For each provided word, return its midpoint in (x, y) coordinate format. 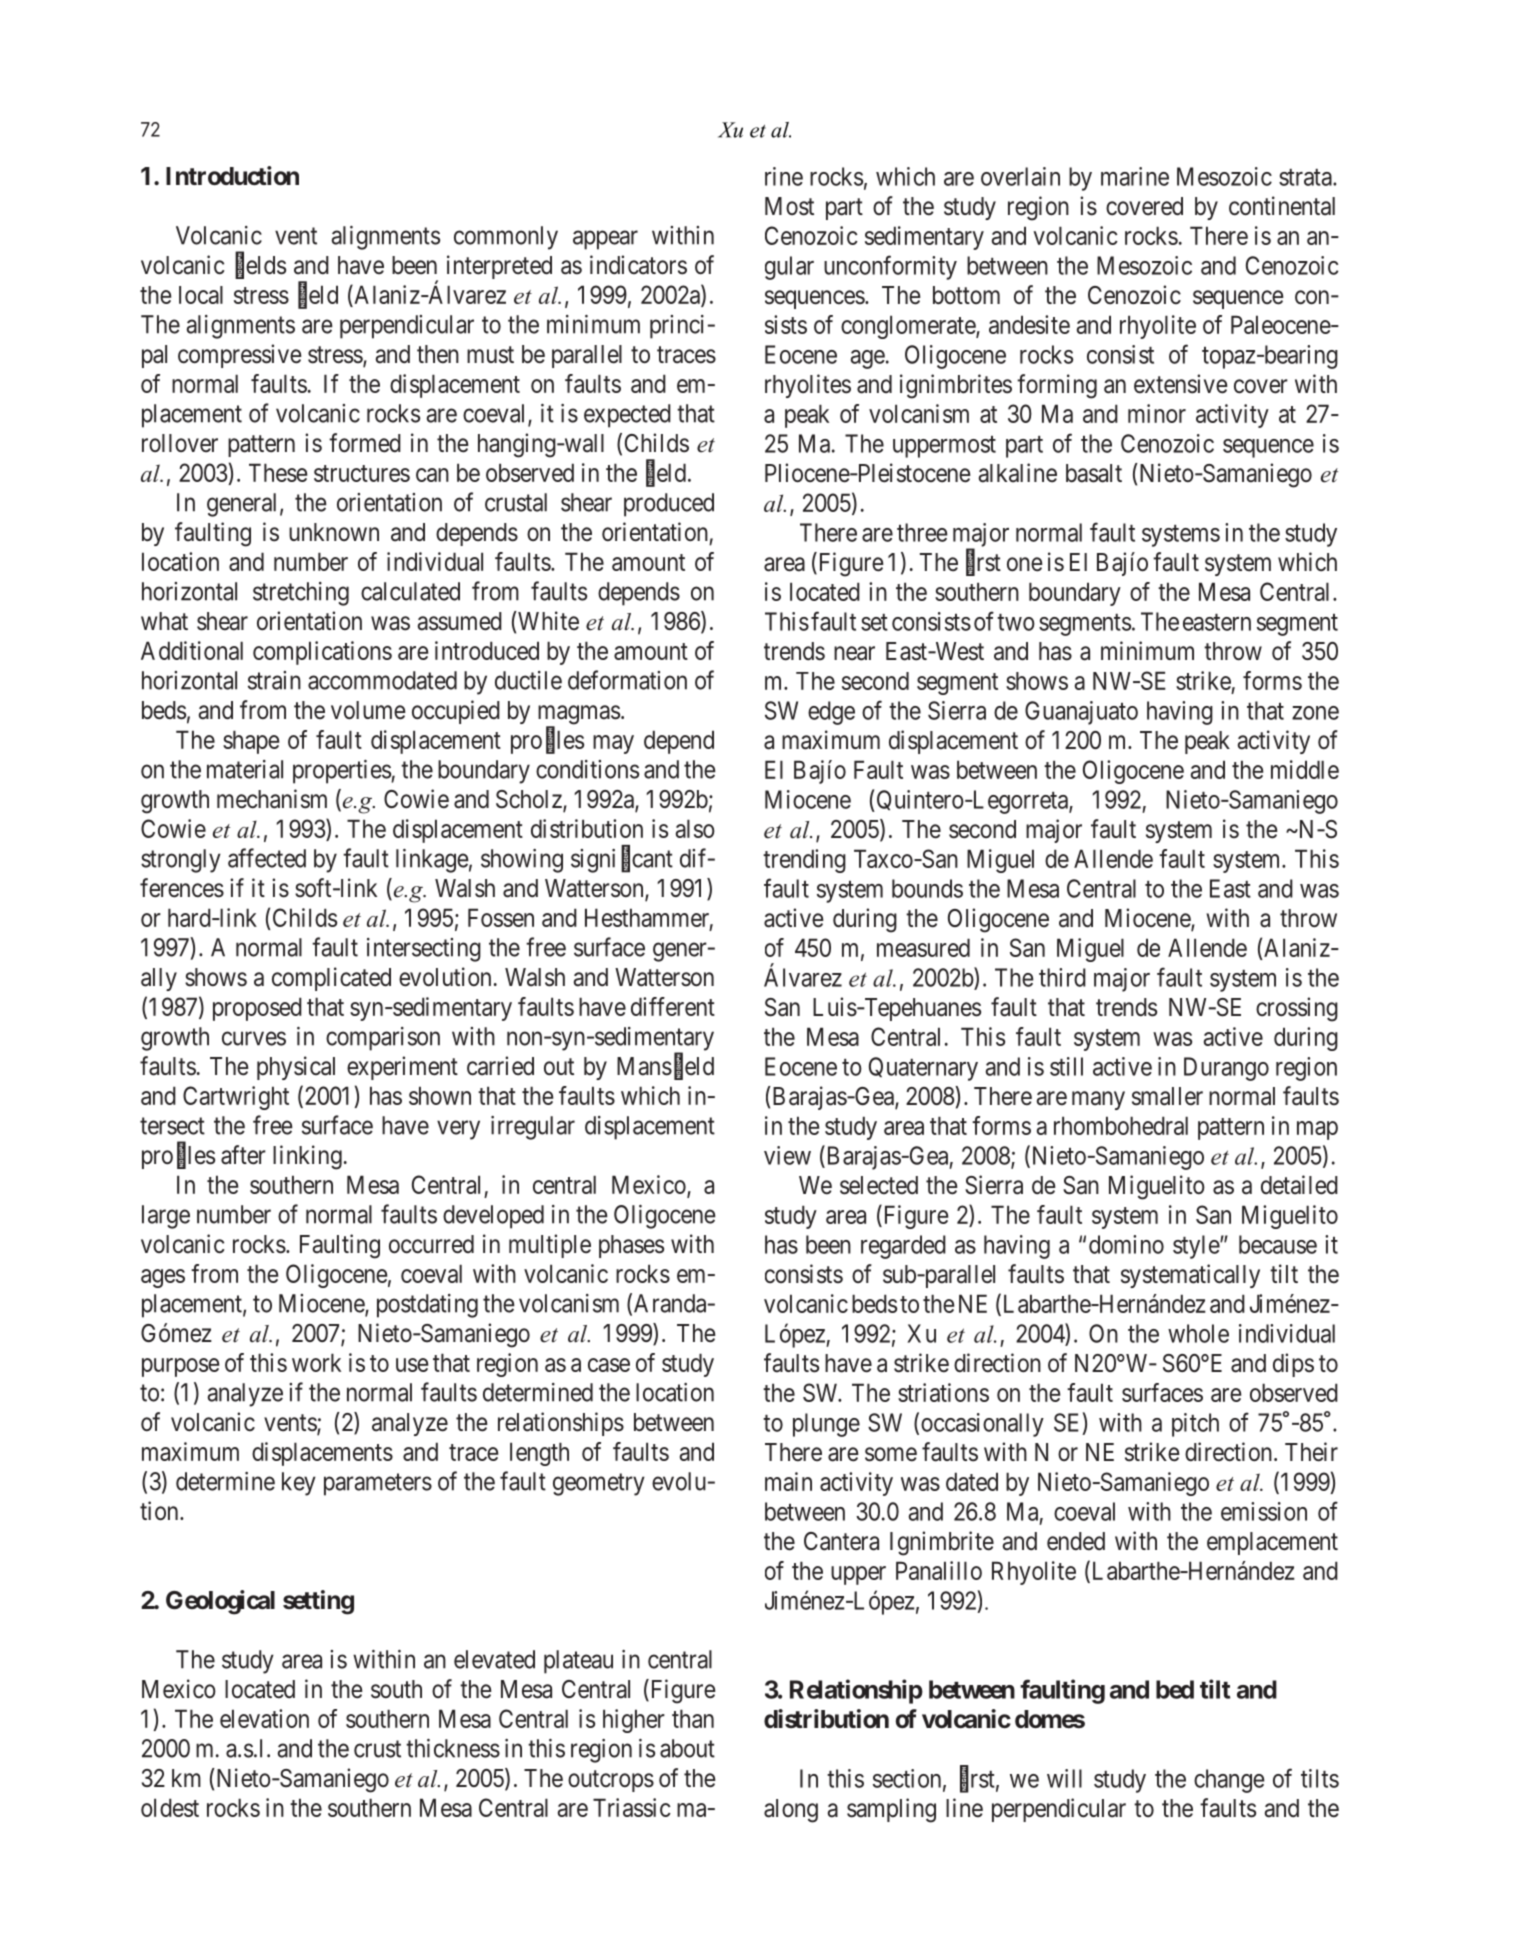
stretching (301, 594)
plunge (826, 1425)
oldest (170, 1807)
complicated (331, 979)
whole (1198, 1333)
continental (1282, 206)
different (673, 1006)
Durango (1226, 1069)
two (1016, 622)
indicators (638, 265)
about (687, 1748)
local (201, 295)
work (316, 1362)
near (854, 653)
